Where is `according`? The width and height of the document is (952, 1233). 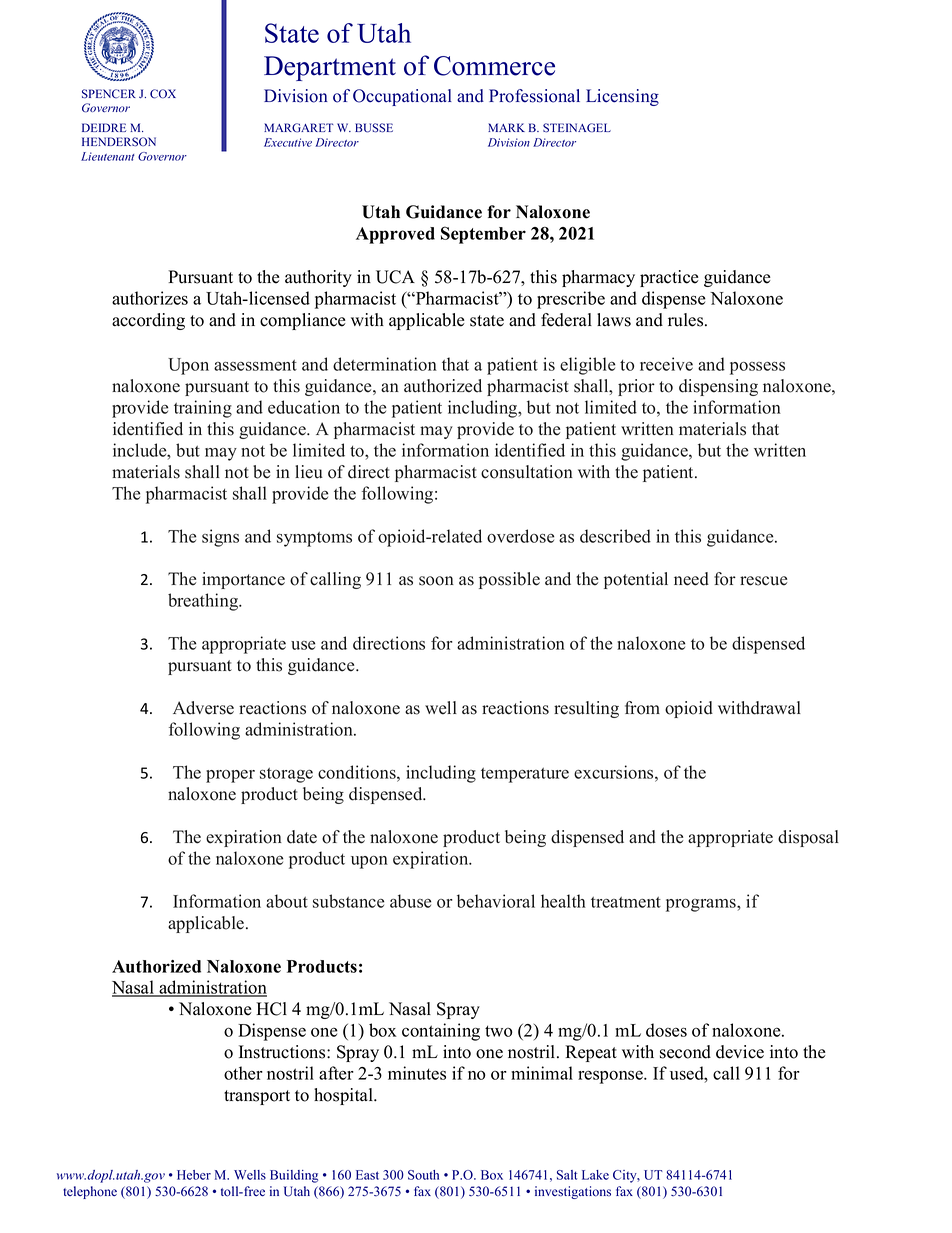
according is located at coordinates (148, 321).
